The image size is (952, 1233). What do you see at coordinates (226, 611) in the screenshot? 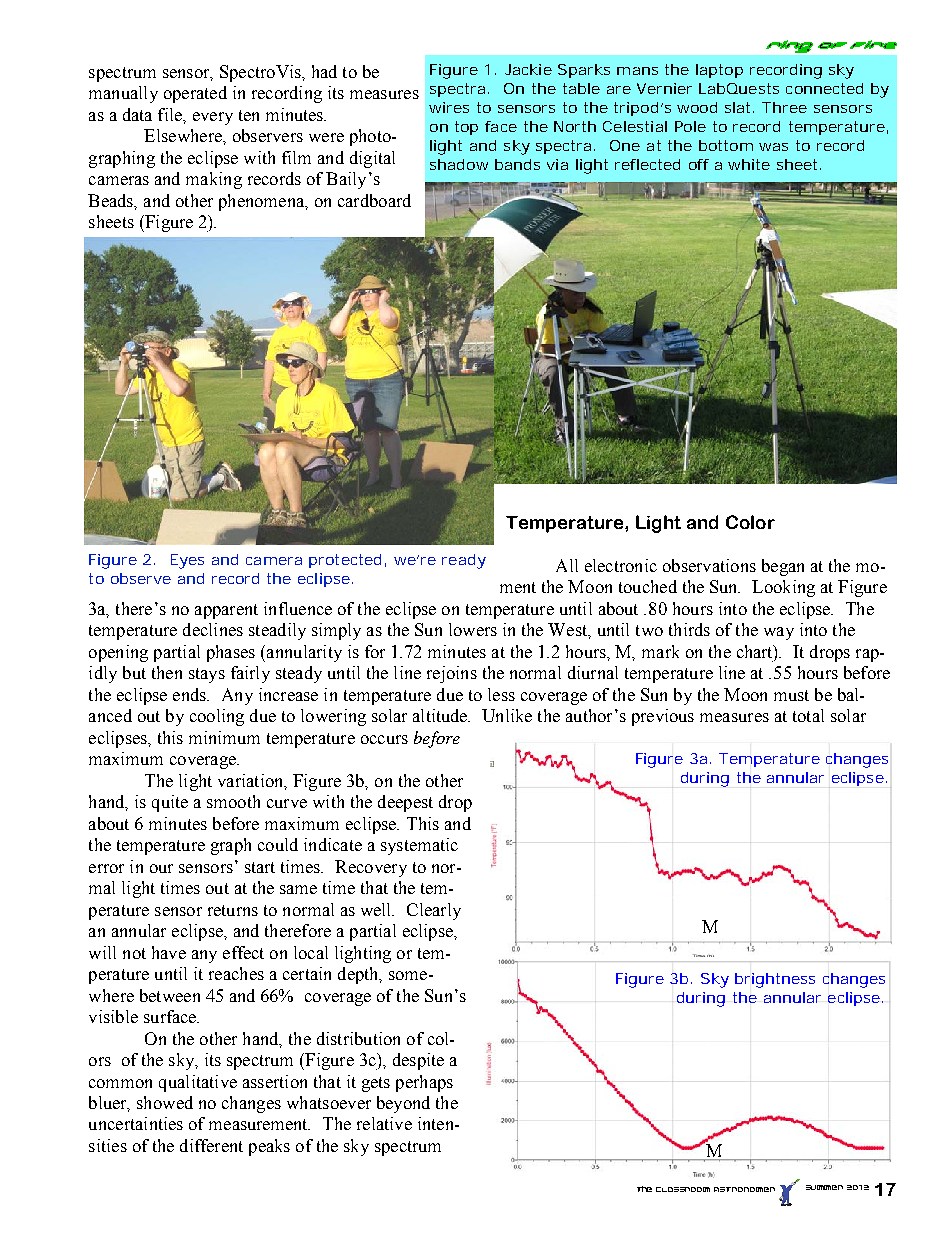
I see `apparent` at bounding box center [226, 611].
